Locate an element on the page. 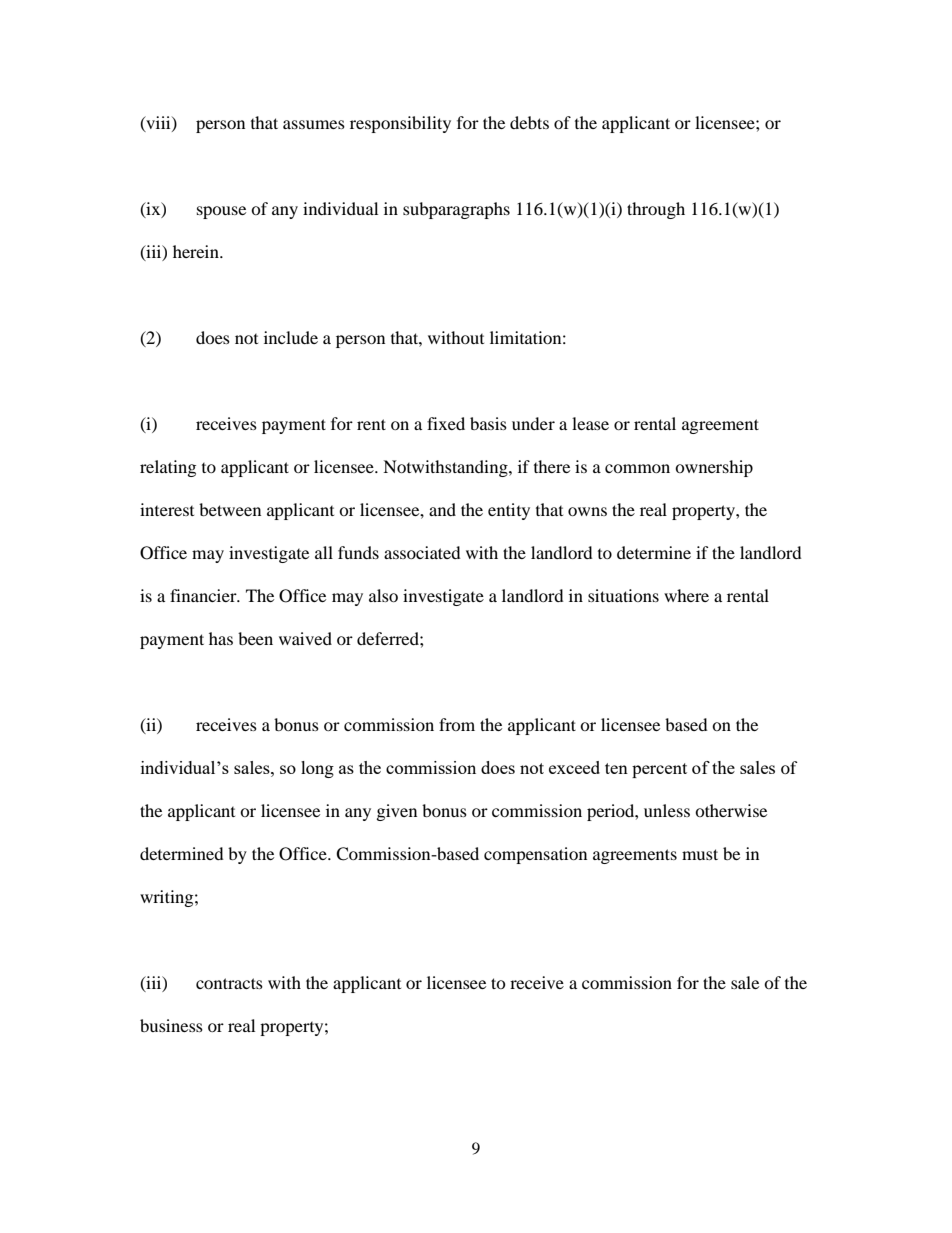 The image size is (952, 1233). spouse is located at coordinates (221, 212).
